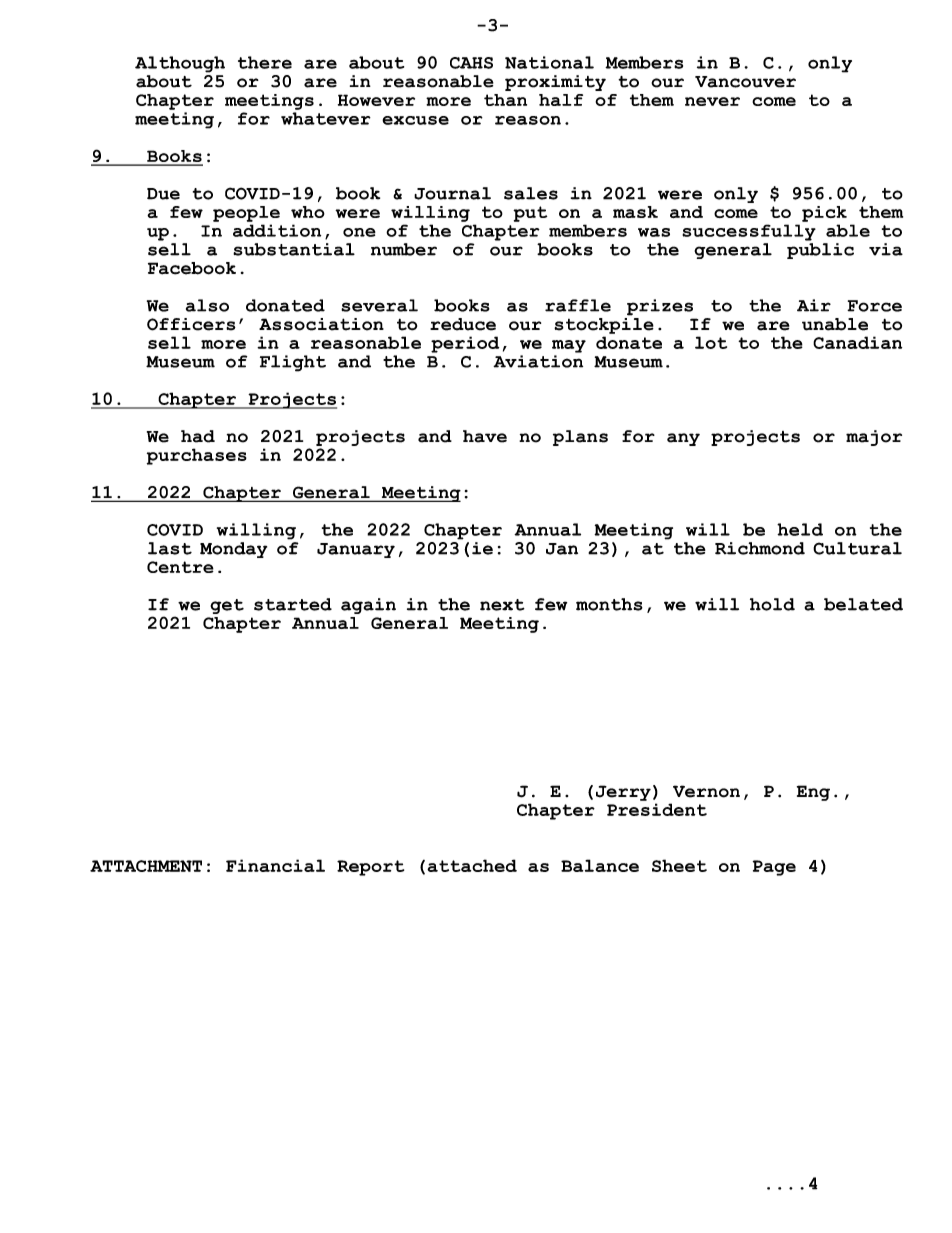  Describe the element at coordinates (820, 251) in the page. I see `public` at that location.
